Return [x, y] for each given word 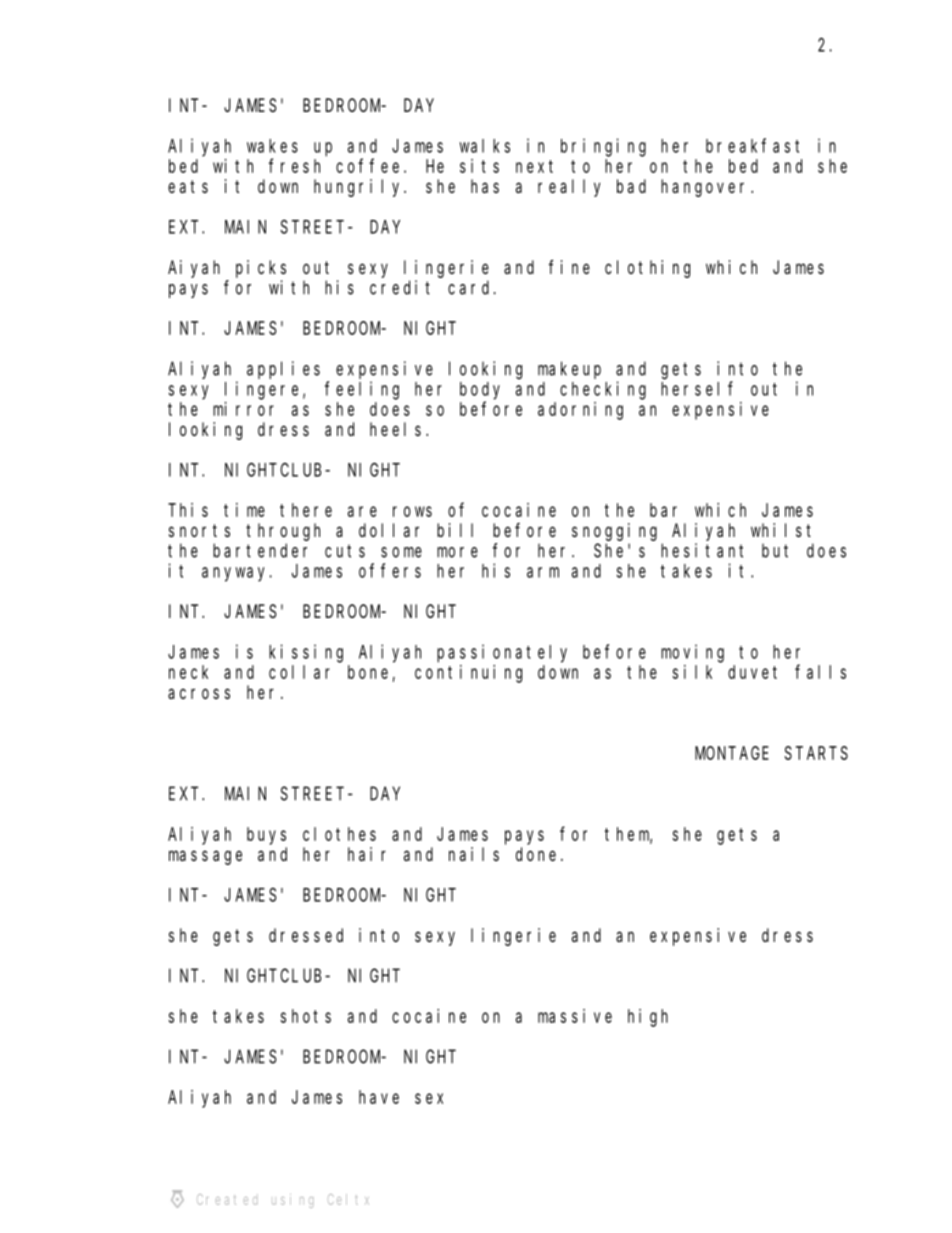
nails [474, 854]
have [379, 1097]
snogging [614, 532]
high [648, 1018]
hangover [706, 188]
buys [266, 836]
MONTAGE [732, 753]
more [457, 552]
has [485, 186]
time [244, 510]
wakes [272, 146]
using [292, 1201]
